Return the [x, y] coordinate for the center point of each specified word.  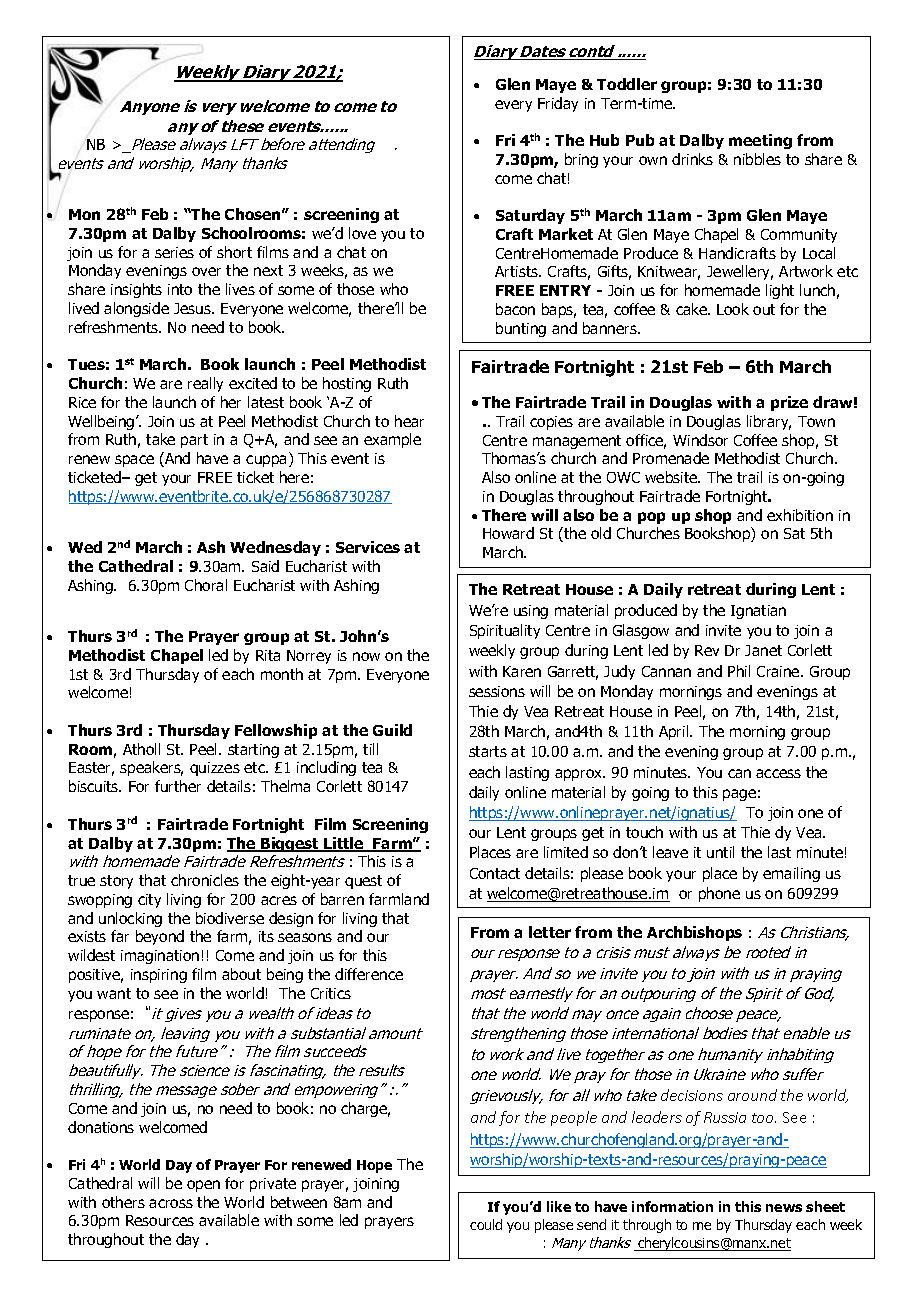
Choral [206, 585]
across [171, 1203]
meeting [760, 141]
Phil [739, 671]
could [486, 1224]
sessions [497, 691]
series [174, 252]
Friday [558, 104]
